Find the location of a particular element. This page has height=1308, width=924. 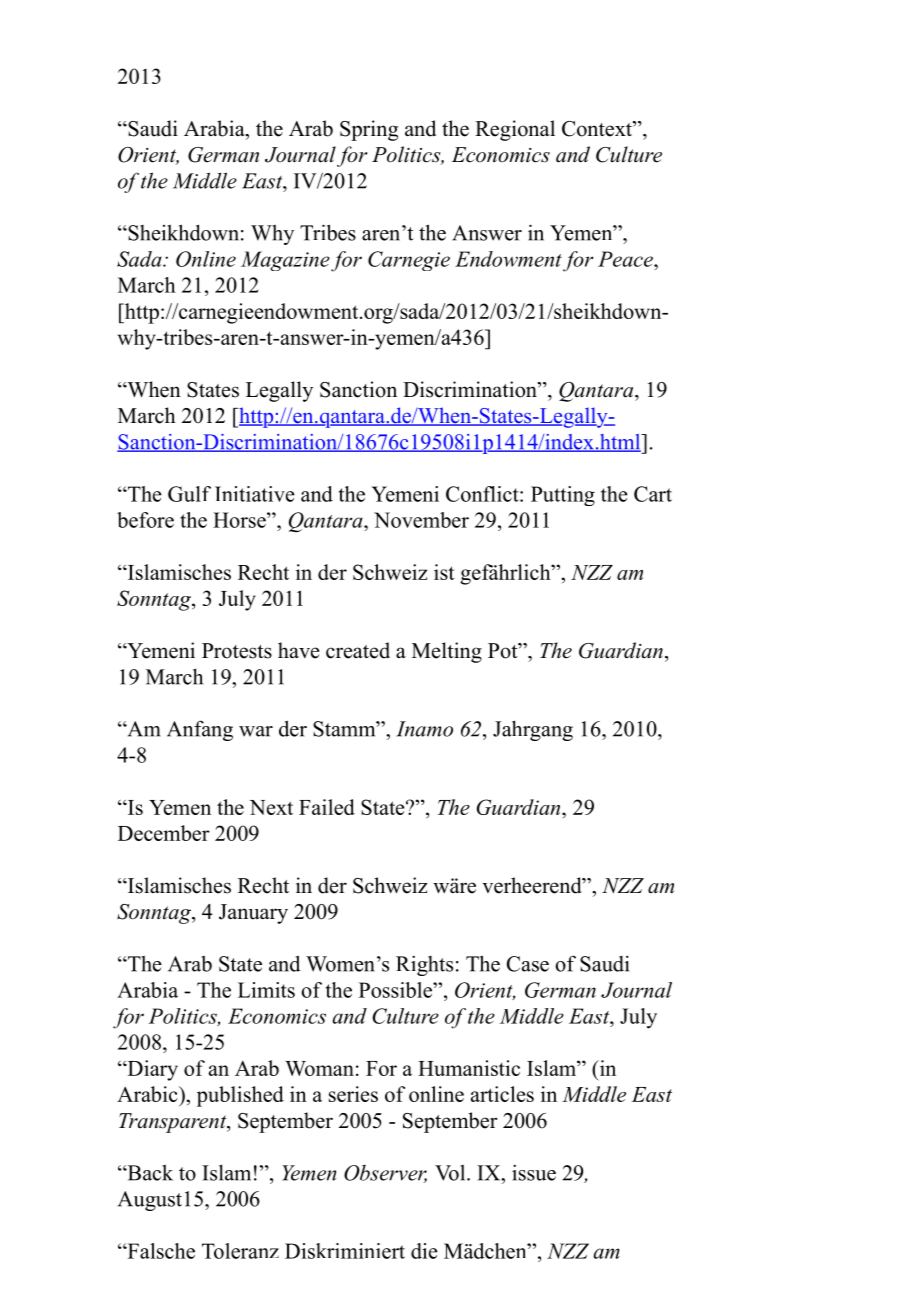

Magazine is located at coordinates (285, 261).
